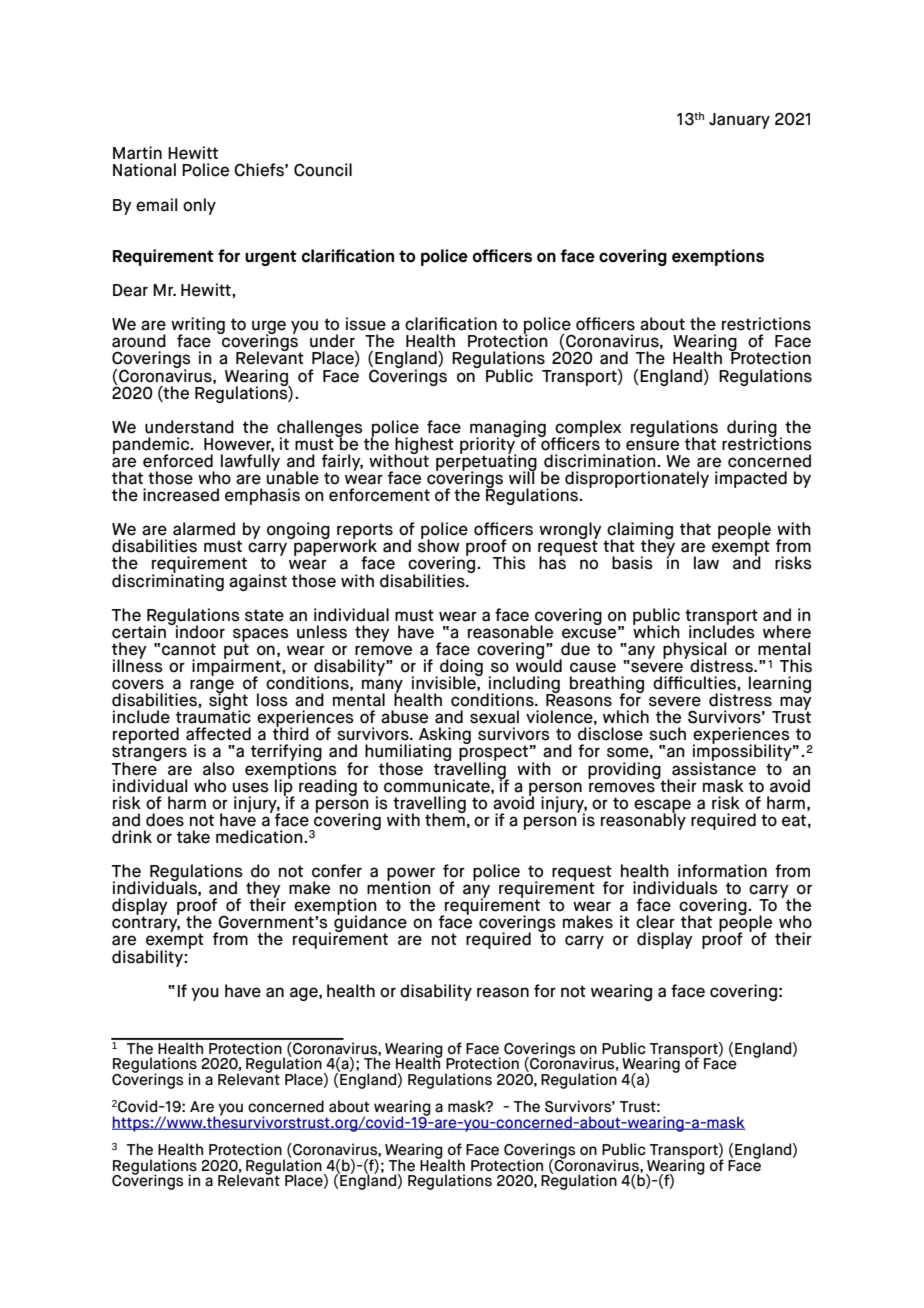 The height and width of the screenshot is (1308, 924). I want to click on claiming, so click(639, 532).
